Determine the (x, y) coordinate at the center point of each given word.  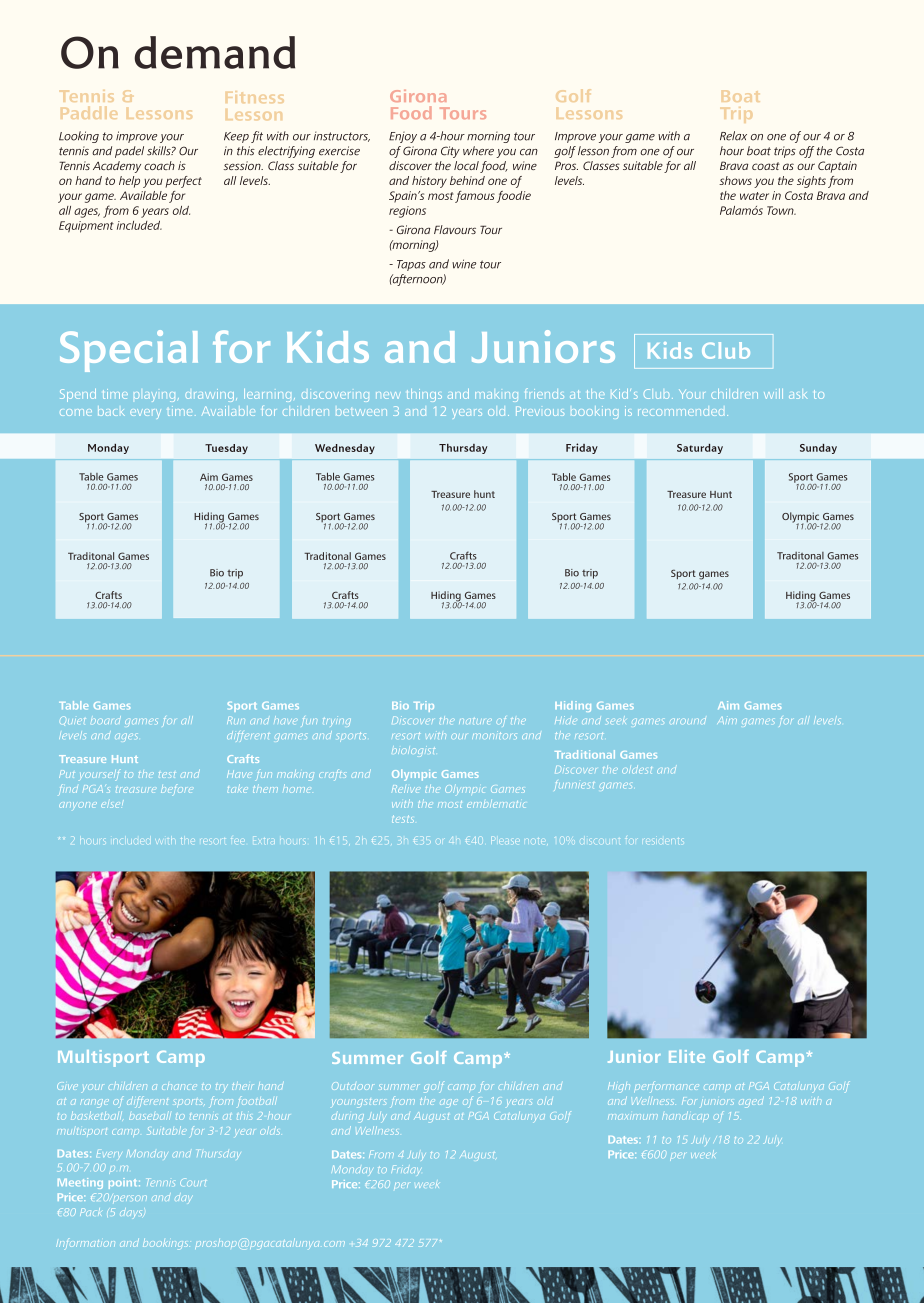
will (773, 394)
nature (475, 721)
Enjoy (403, 137)
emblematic (496, 804)
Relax (733, 136)
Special (129, 351)
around (688, 721)
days (132, 1212)
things (424, 395)
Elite (687, 1056)
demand (214, 52)
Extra (264, 841)
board (106, 720)
